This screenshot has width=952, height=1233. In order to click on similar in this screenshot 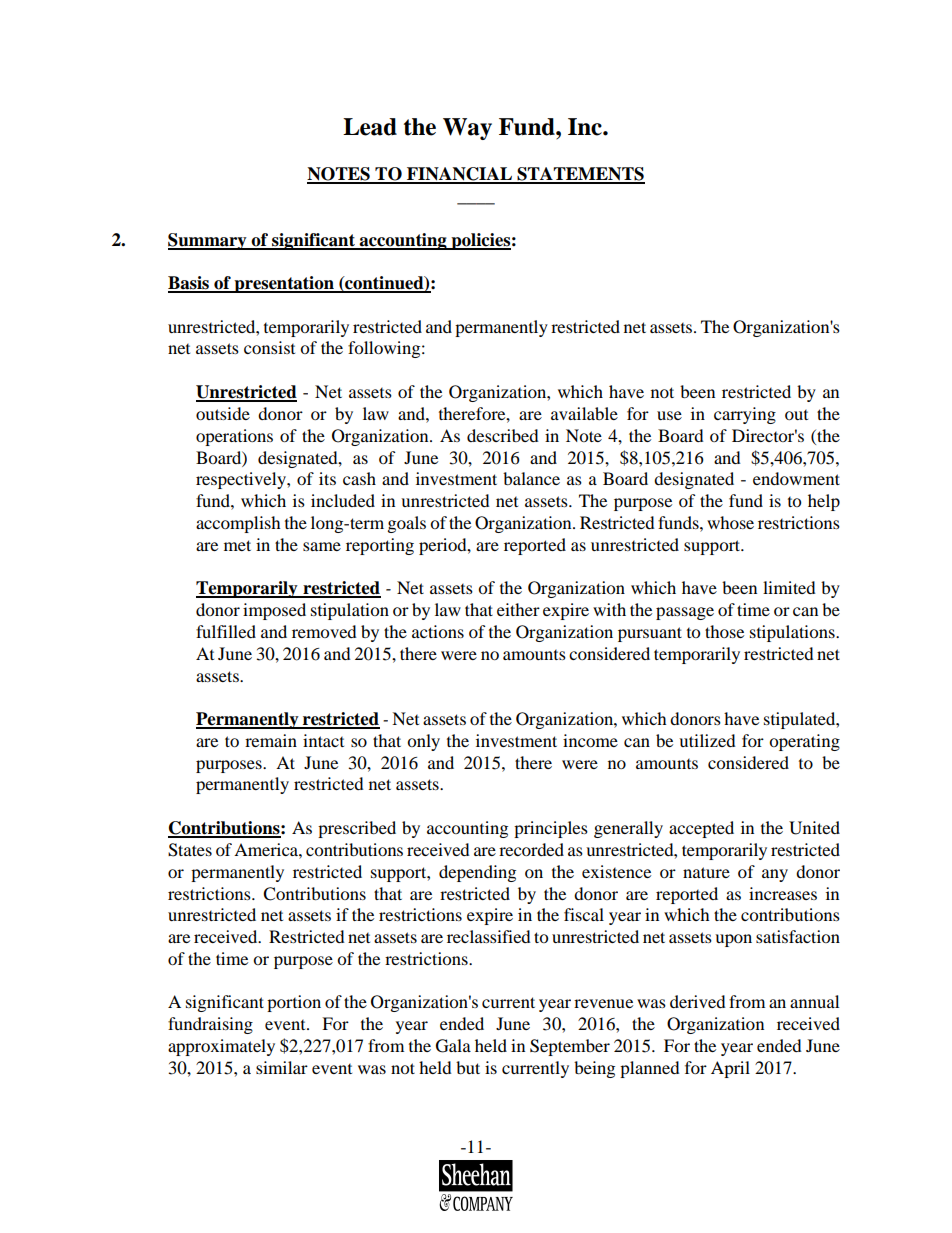, I will do `click(282, 1067)`.
